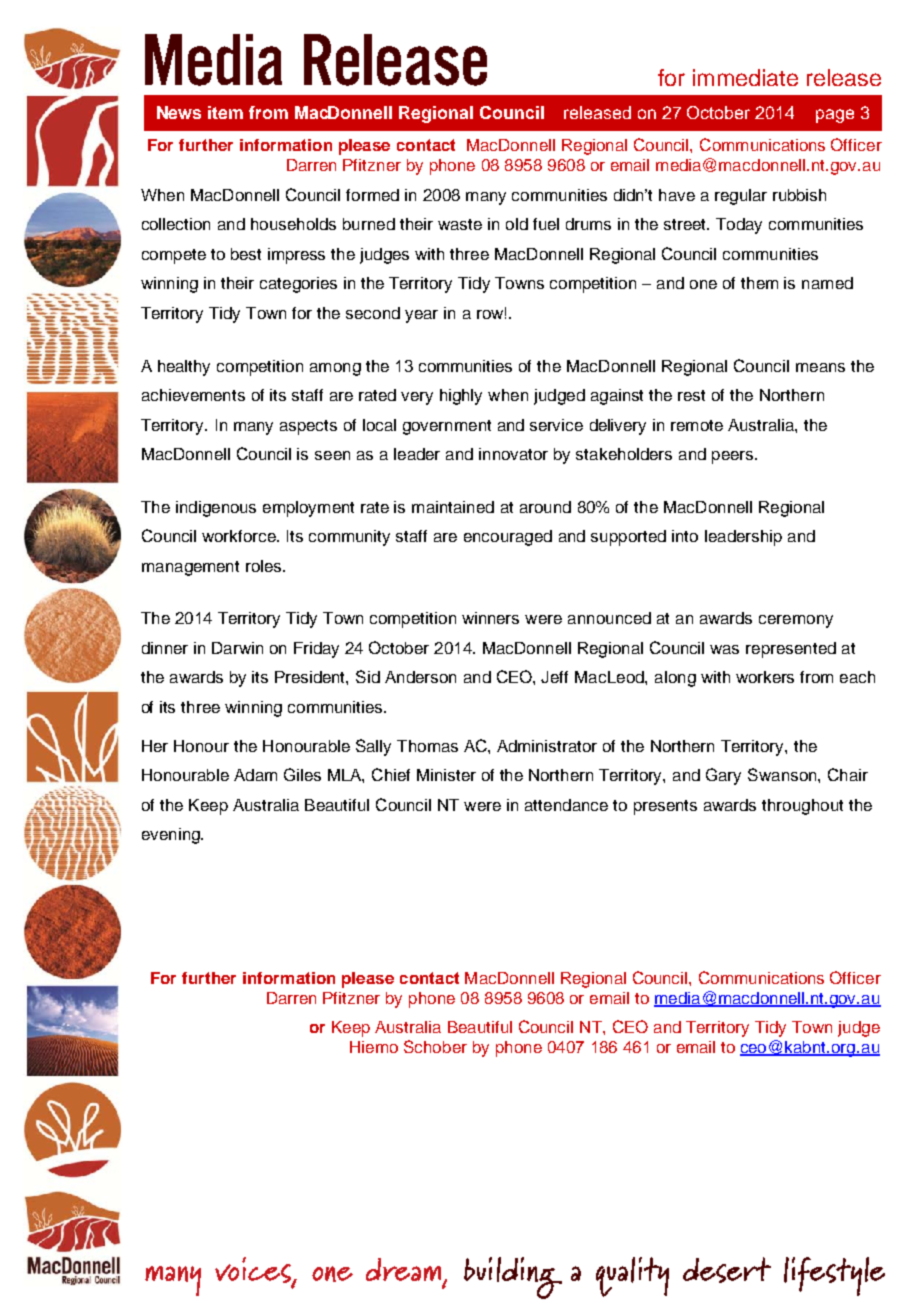  I want to click on indigenous, so click(216, 509).
